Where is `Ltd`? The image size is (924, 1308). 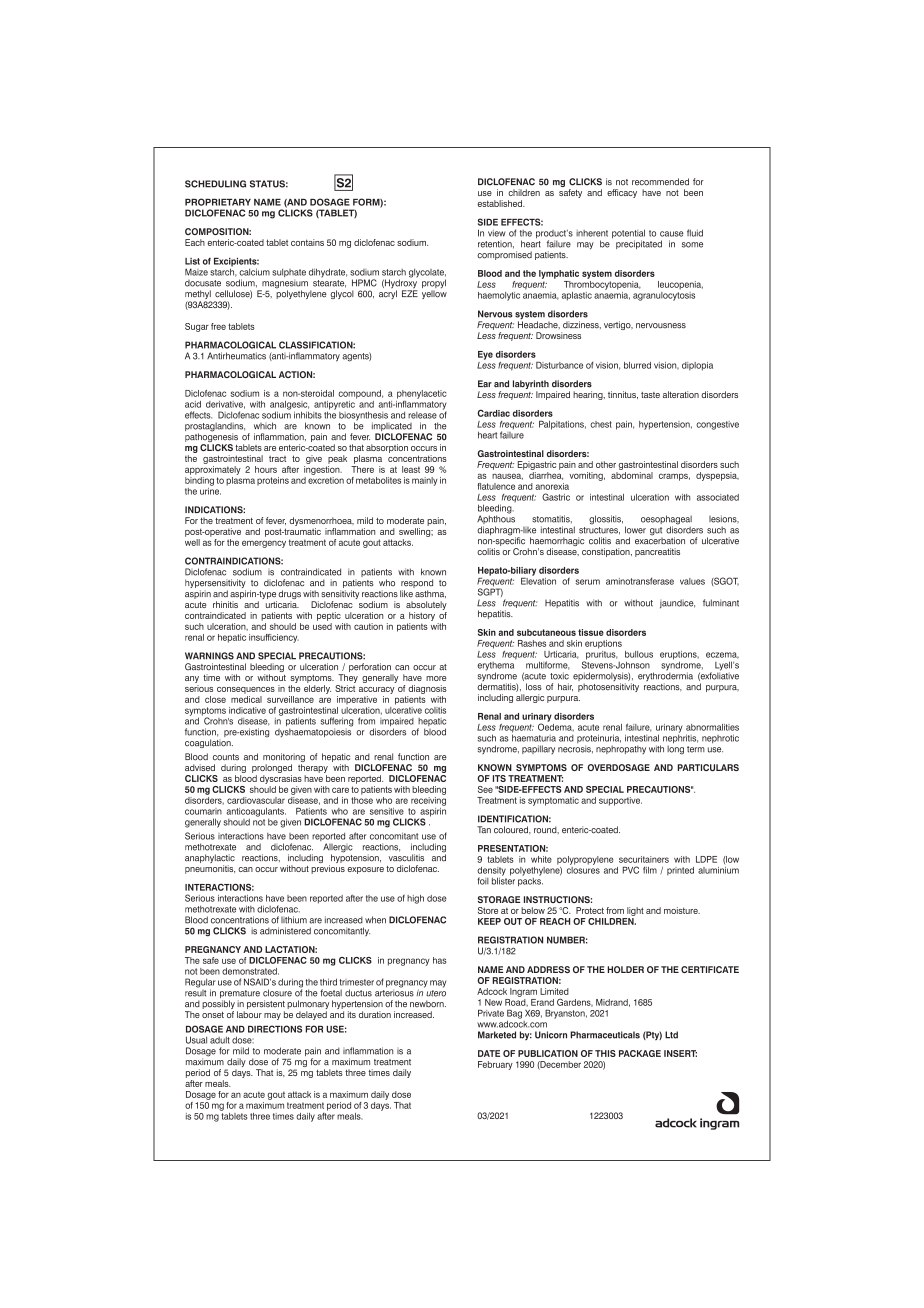 Ltd is located at coordinates (671, 1035).
